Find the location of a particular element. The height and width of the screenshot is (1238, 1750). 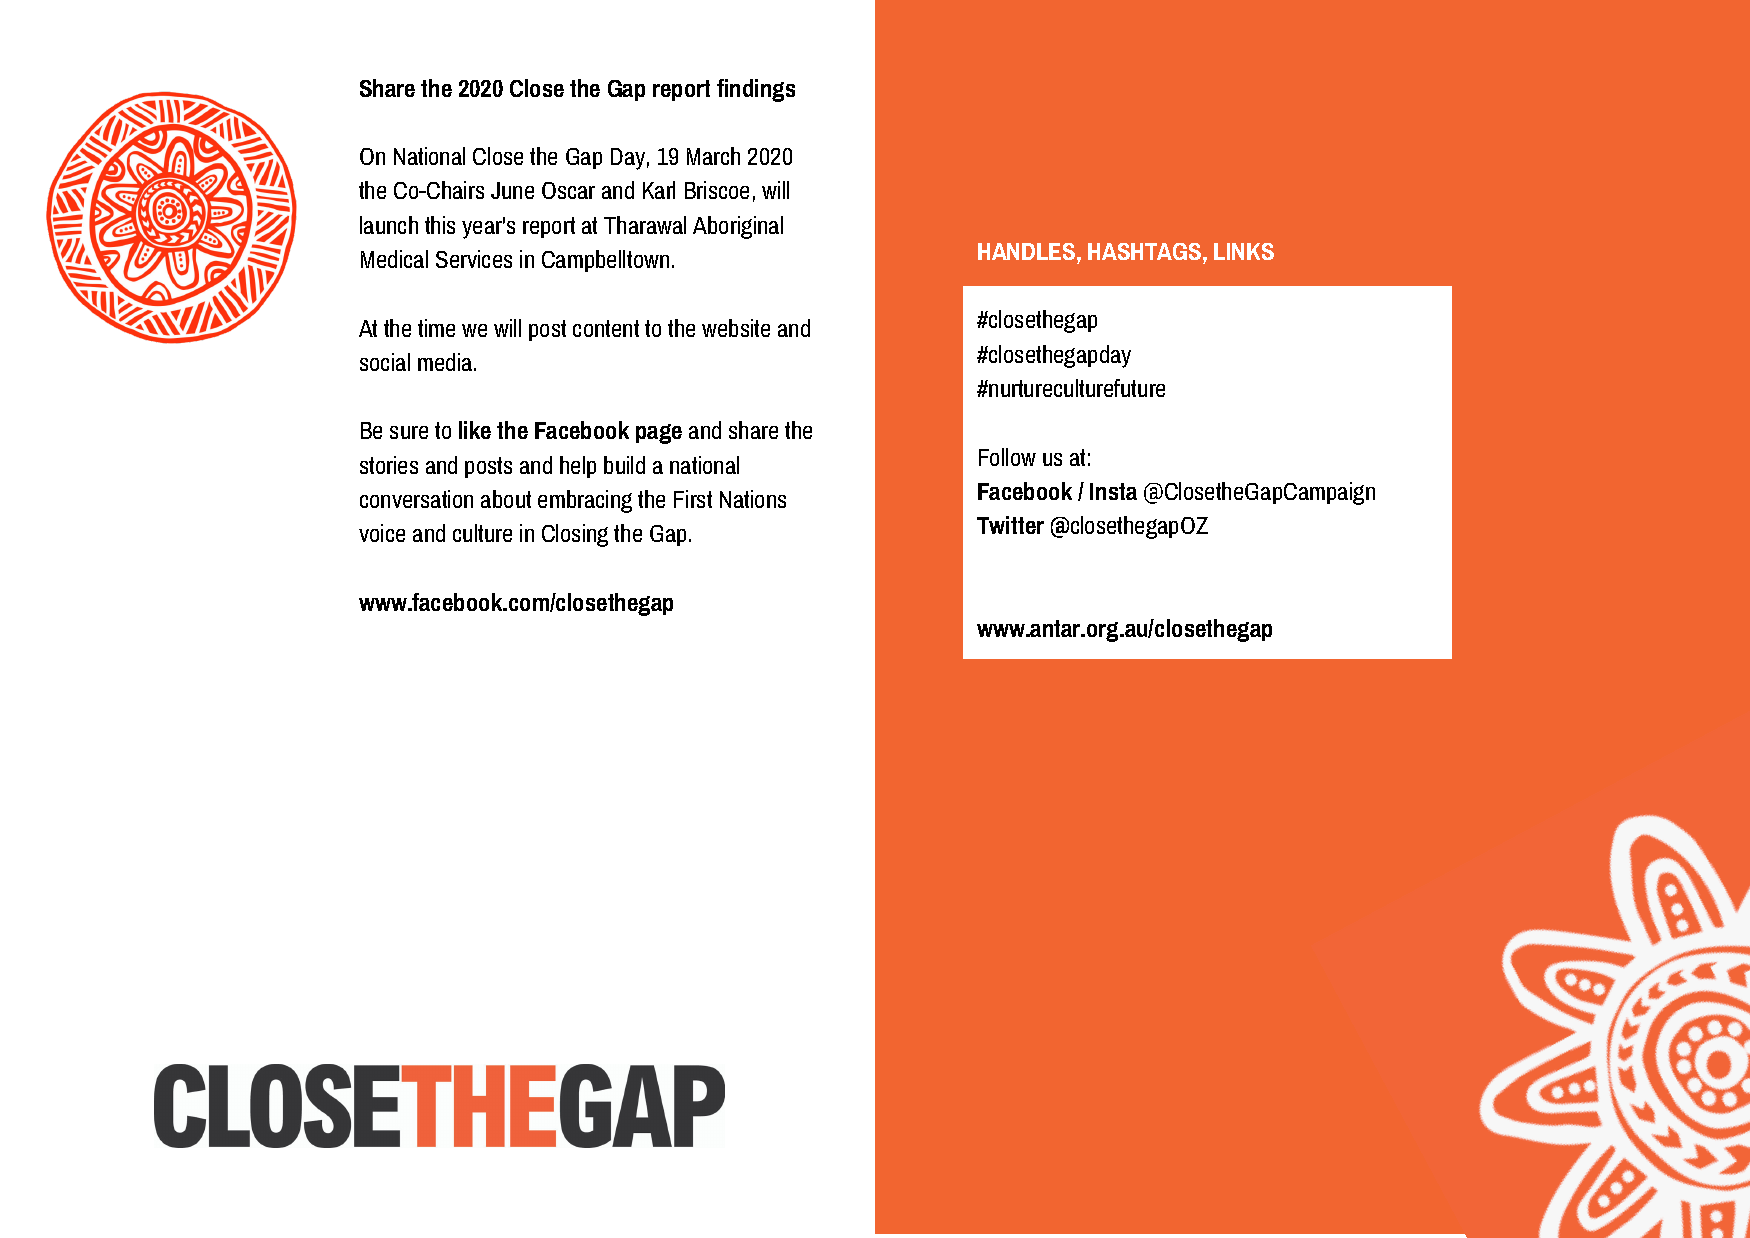

March is located at coordinates (713, 156).
